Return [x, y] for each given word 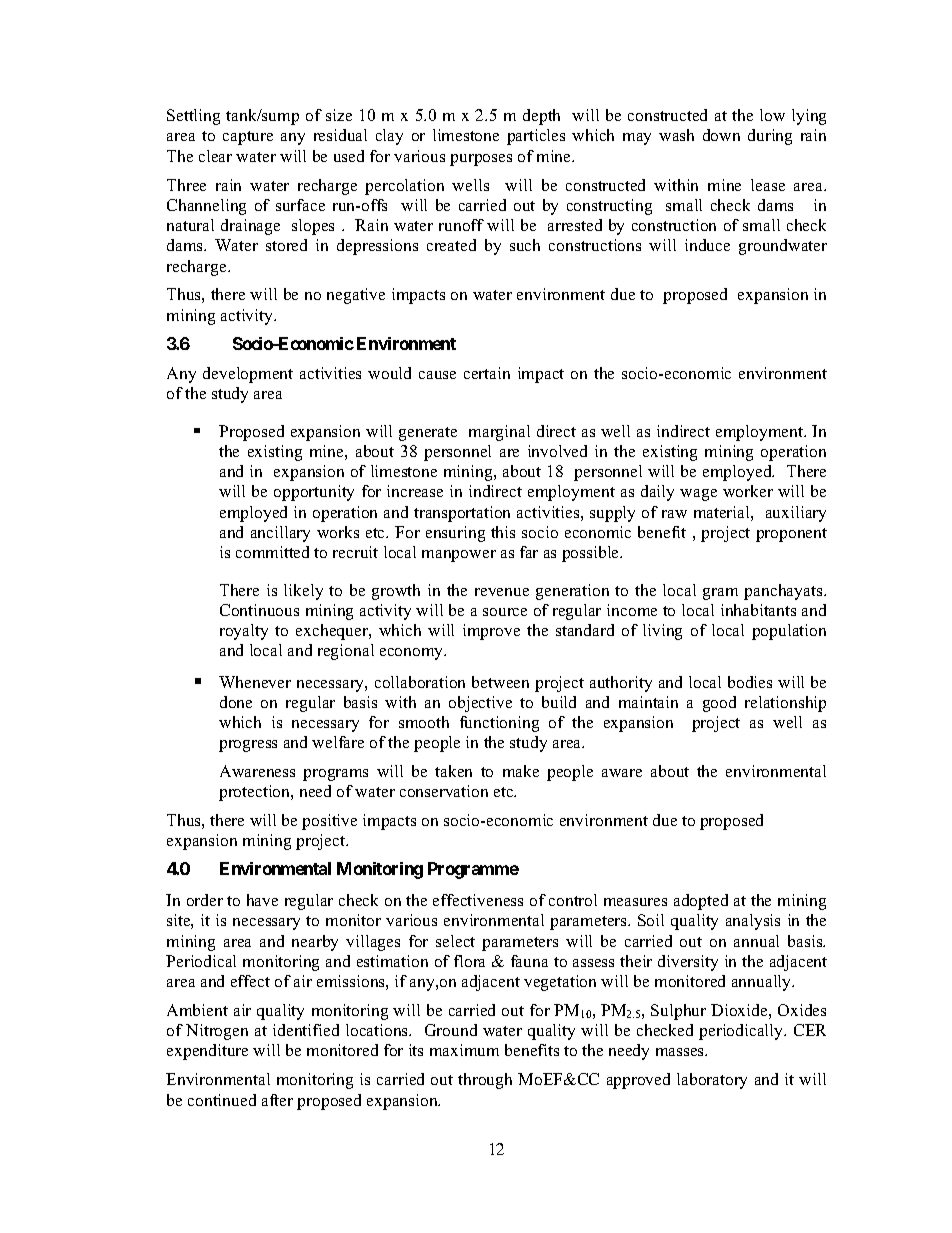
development [248, 375]
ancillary [280, 534]
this [503, 532]
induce [707, 245]
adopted [701, 902]
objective [480, 704]
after [277, 1100]
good [719, 704]
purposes [481, 160]
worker [748, 491]
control [573, 900]
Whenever [255, 682]
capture [248, 138]
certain [487, 373]
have [262, 900]
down [721, 135]
